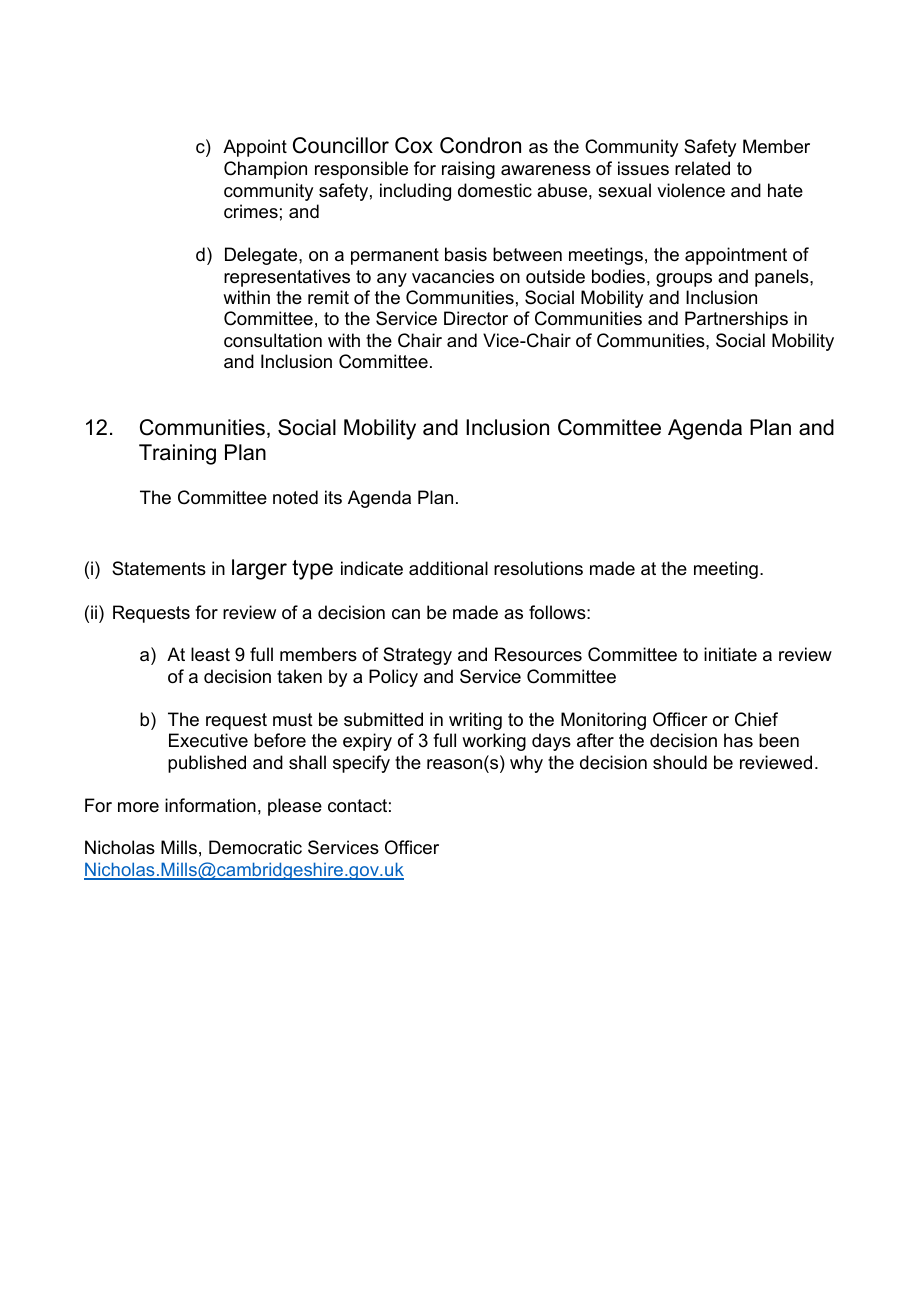 This screenshot has width=924, height=1308. Describe the element at coordinates (538, 568) in the screenshot. I see `resolutions` at that location.
